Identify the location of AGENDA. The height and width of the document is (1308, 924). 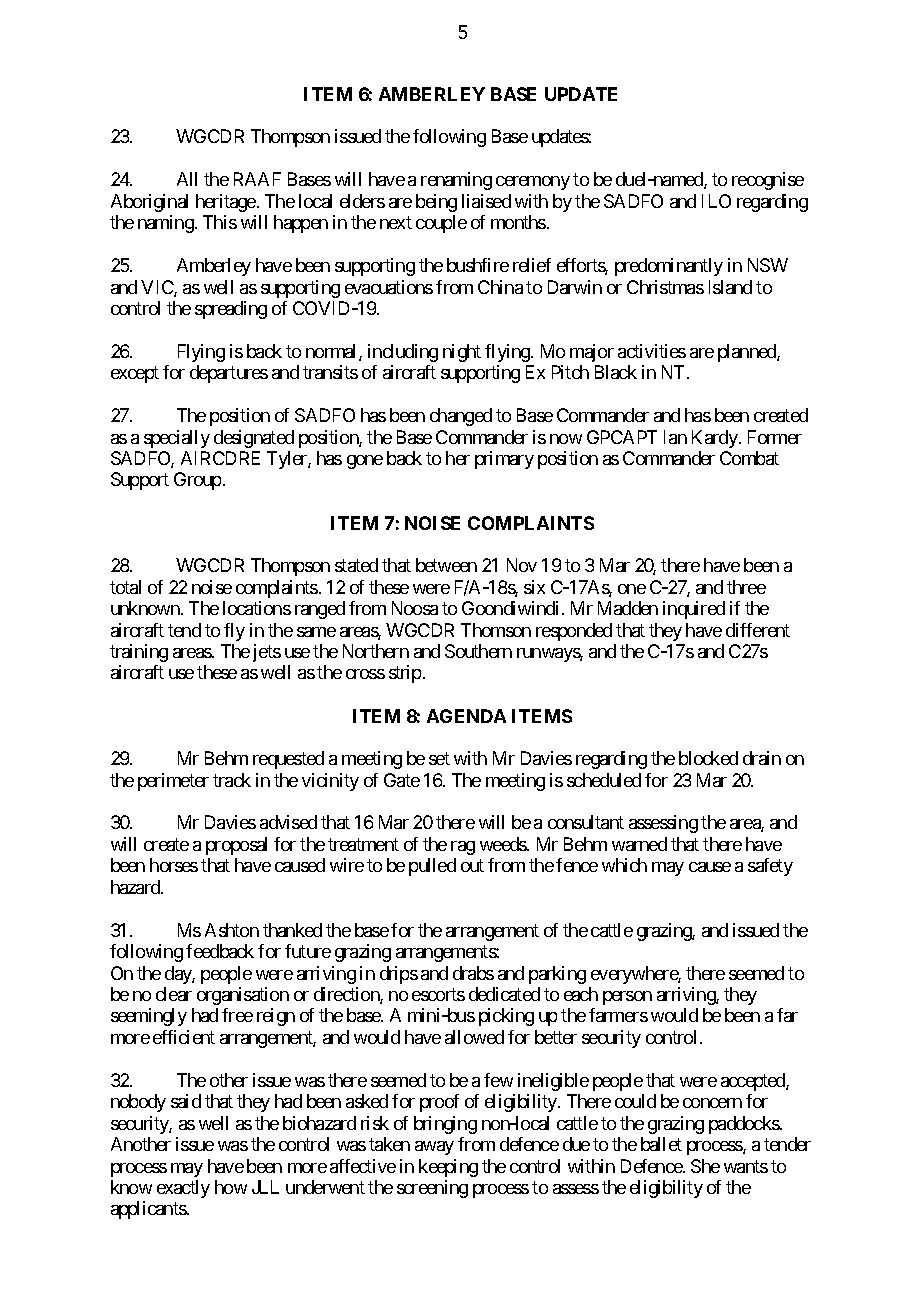
(466, 716).
